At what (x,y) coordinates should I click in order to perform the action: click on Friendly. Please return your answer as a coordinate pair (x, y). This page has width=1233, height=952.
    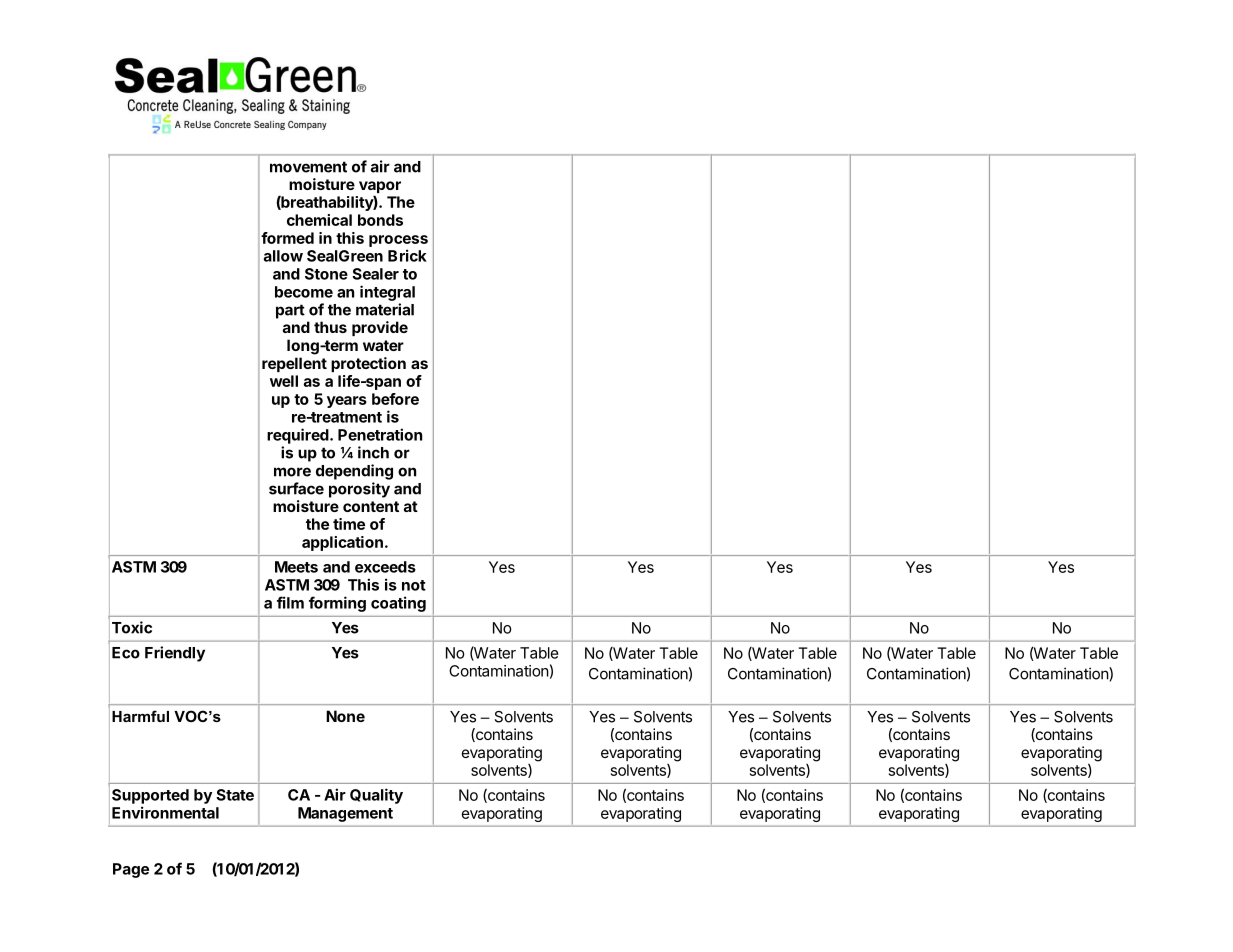
    Looking at the image, I should click on (175, 654).
